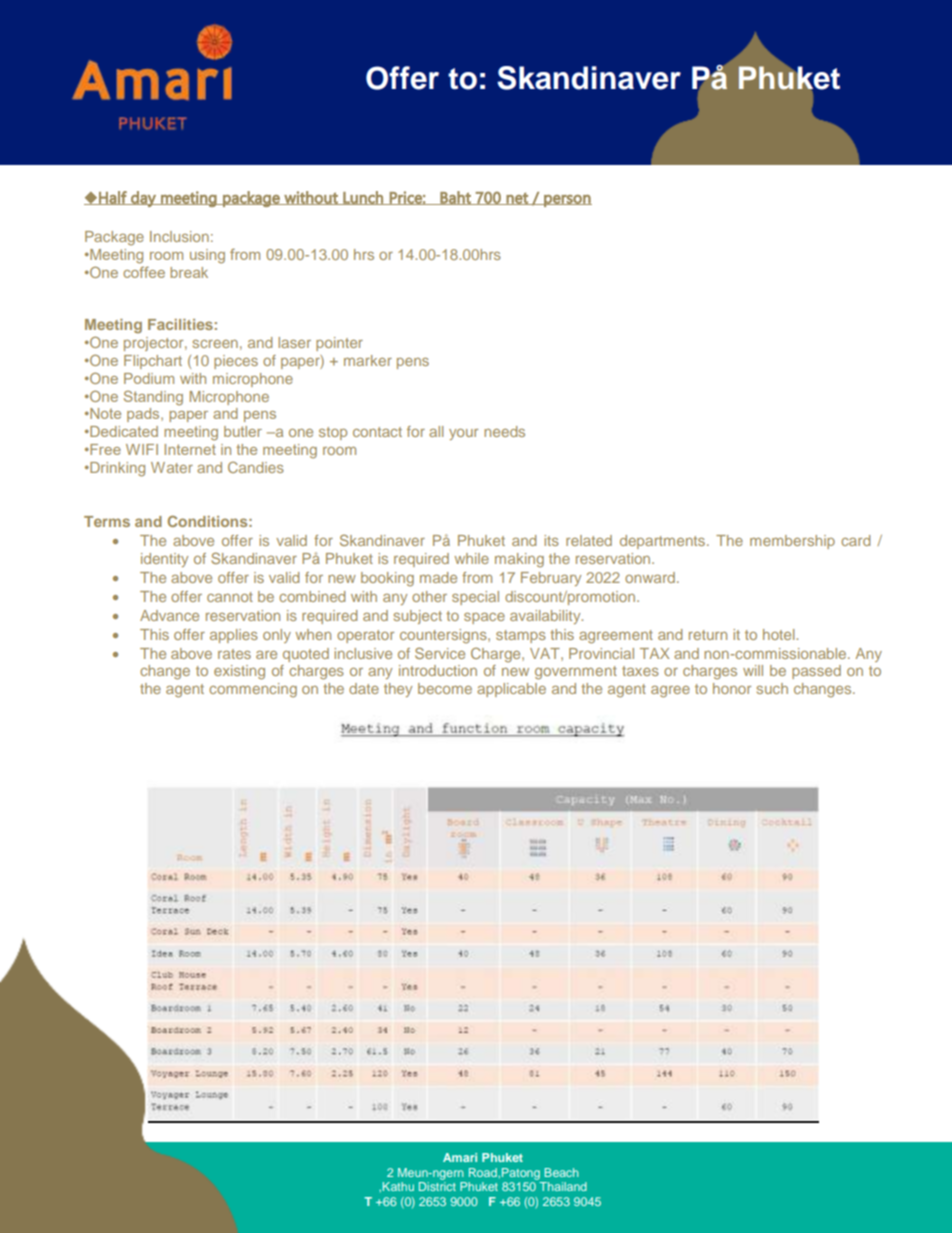 The width and height of the screenshot is (952, 1233). What do you see at coordinates (772, 688) in the screenshot?
I see `such` at bounding box center [772, 688].
